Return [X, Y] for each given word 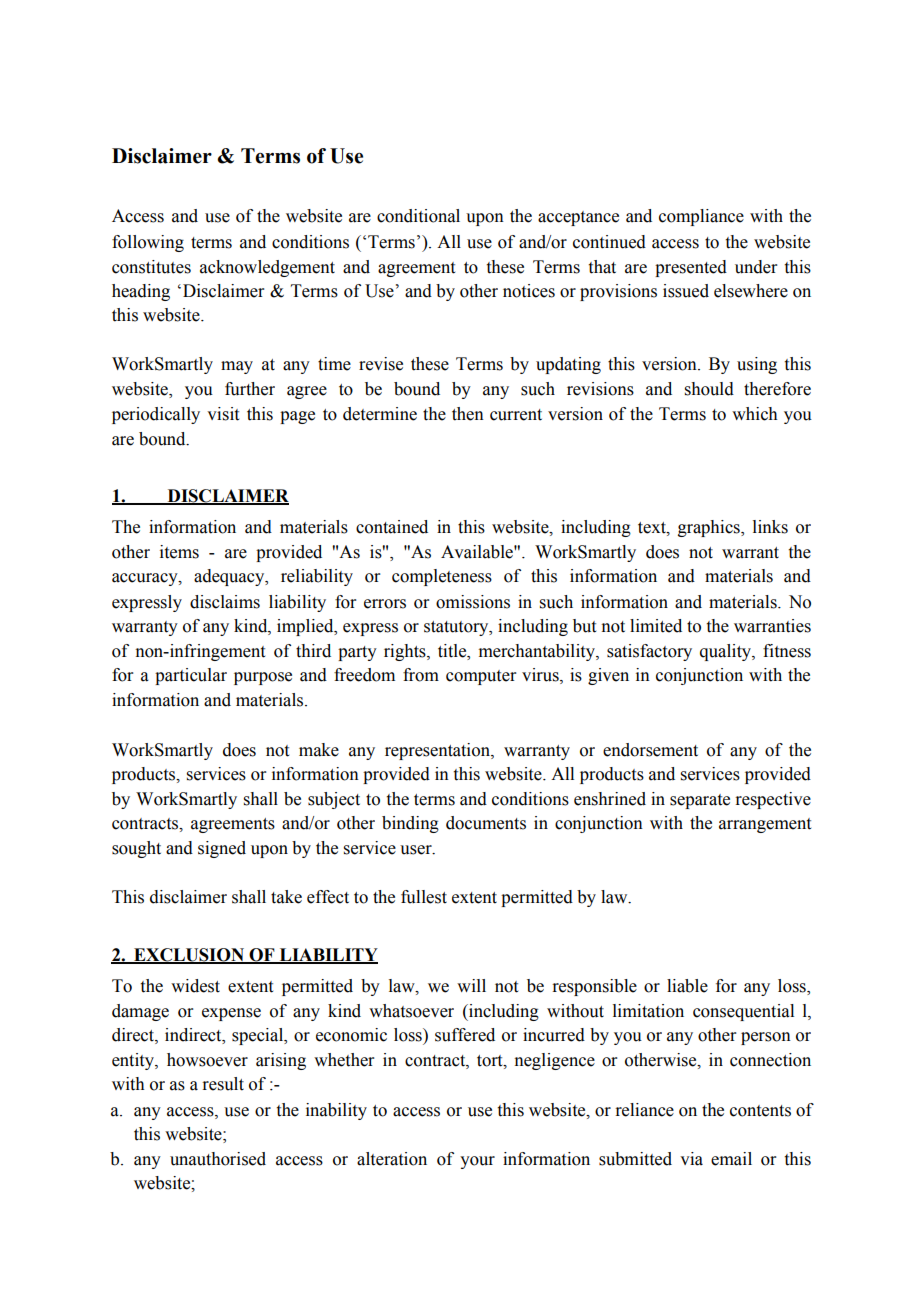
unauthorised [218, 1159]
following [148, 243]
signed [222, 849]
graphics [710, 528]
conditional [418, 216]
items [179, 552]
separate [700, 801]
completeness [442, 577]
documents [486, 823]
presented [691, 268]
